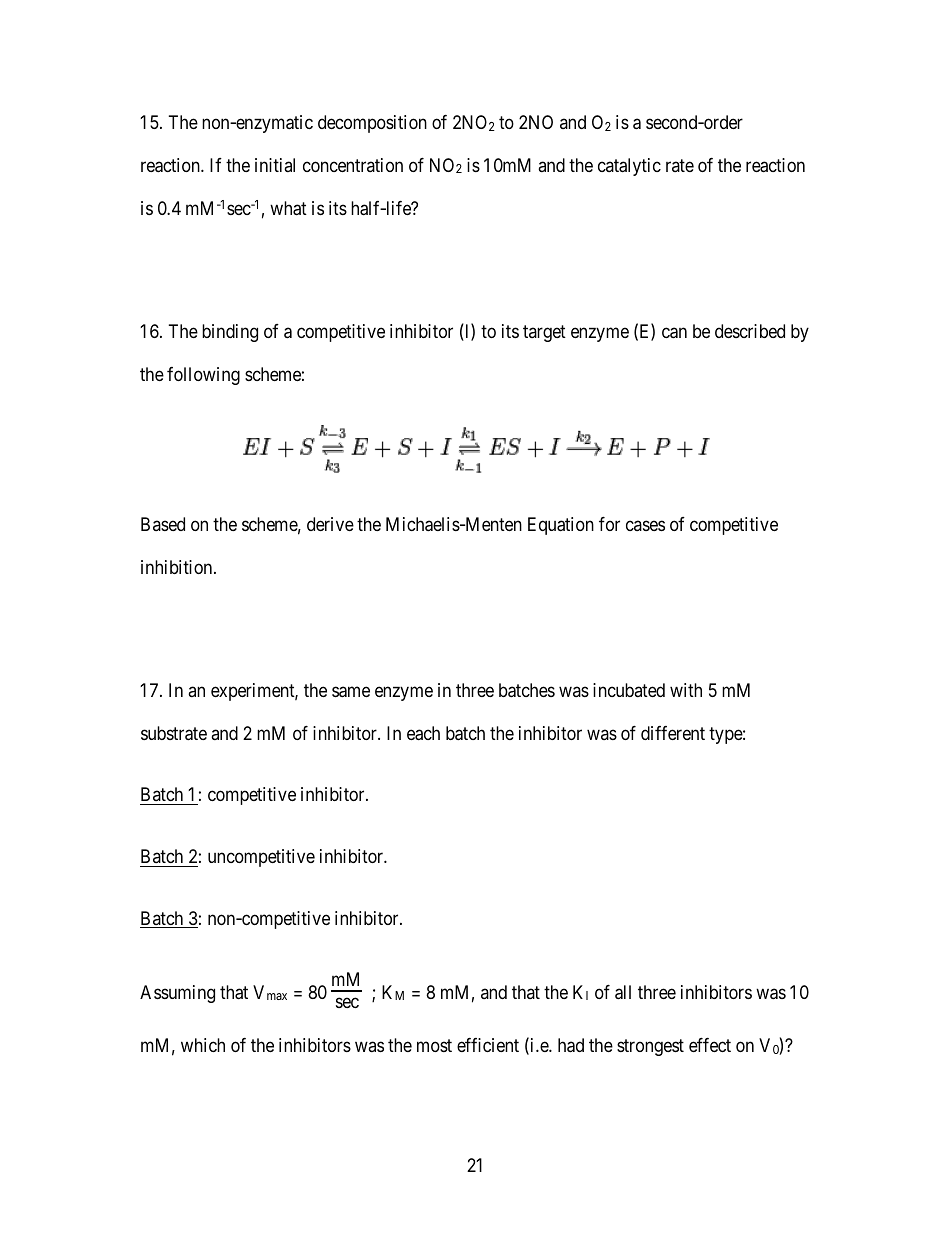 The image size is (952, 1233). What do you see at coordinates (645, 525) in the document?
I see `cases` at bounding box center [645, 525].
